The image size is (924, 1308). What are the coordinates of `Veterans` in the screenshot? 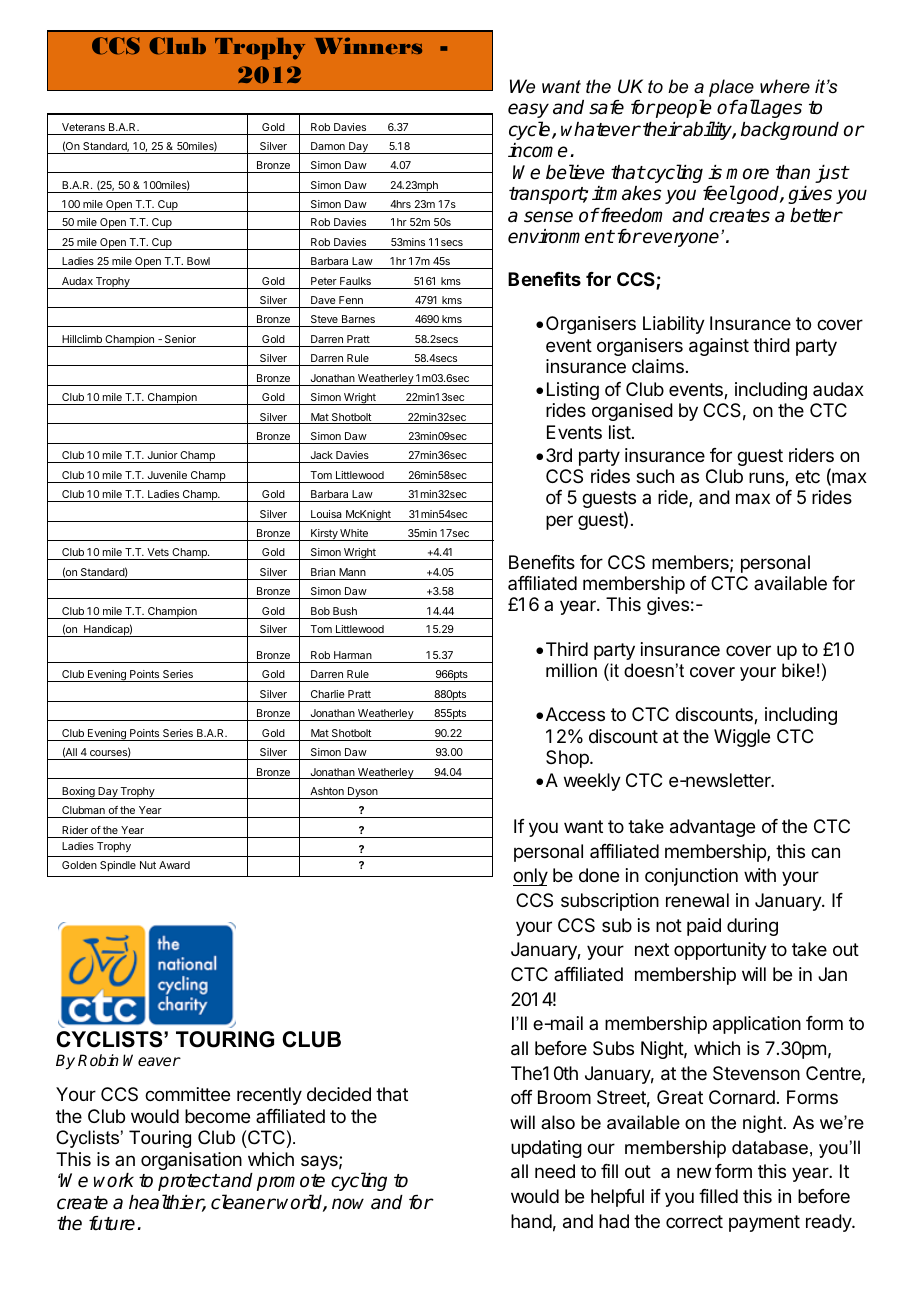 It's located at (83, 127).
